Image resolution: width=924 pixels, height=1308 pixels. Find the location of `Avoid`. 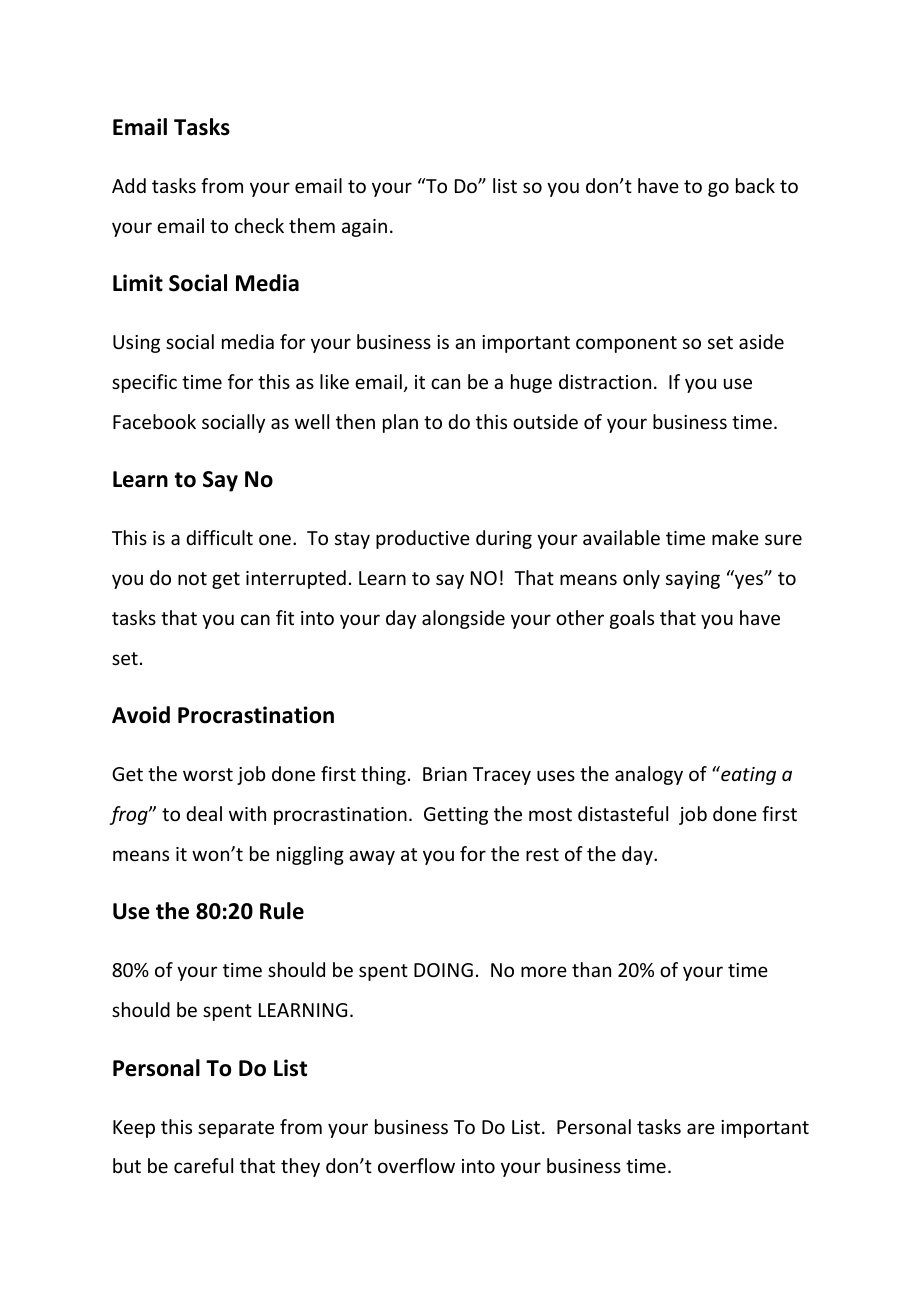

Avoid is located at coordinates (141, 715).
